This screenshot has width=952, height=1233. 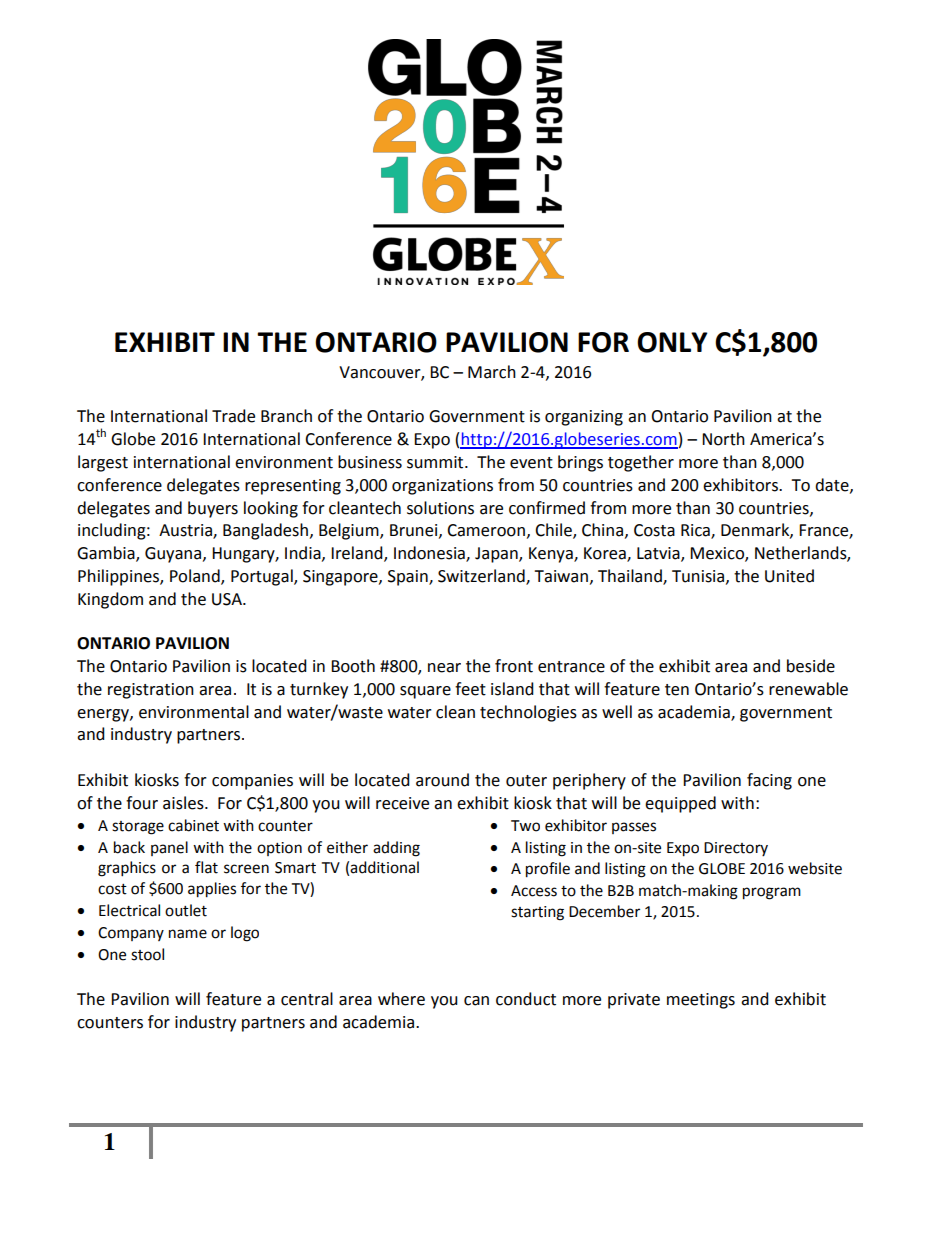 I want to click on aisles, so click(x=184, y=803).
